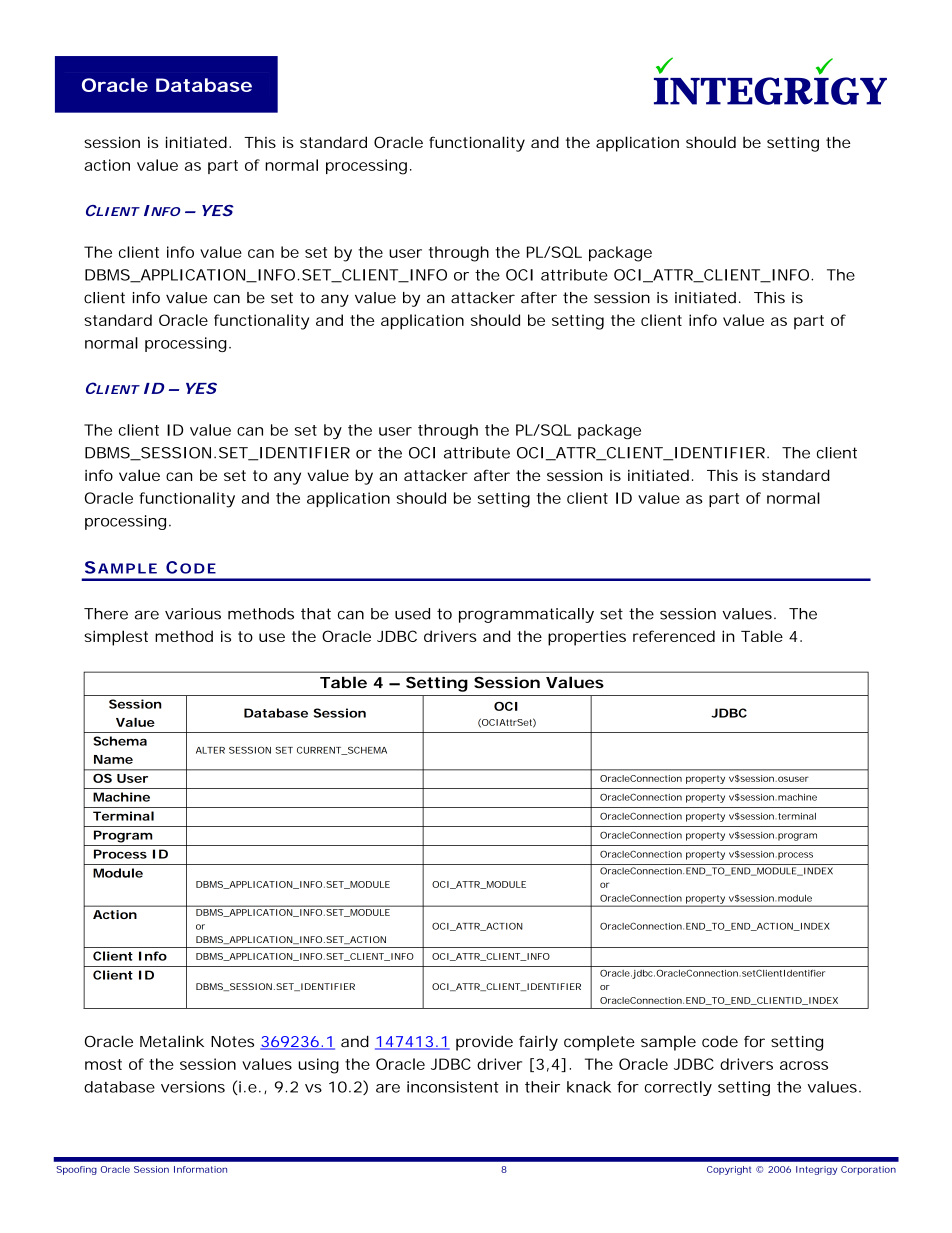  Describe the element at coordinates (729, 1170) in the page. I see `Copyright` at that location.
